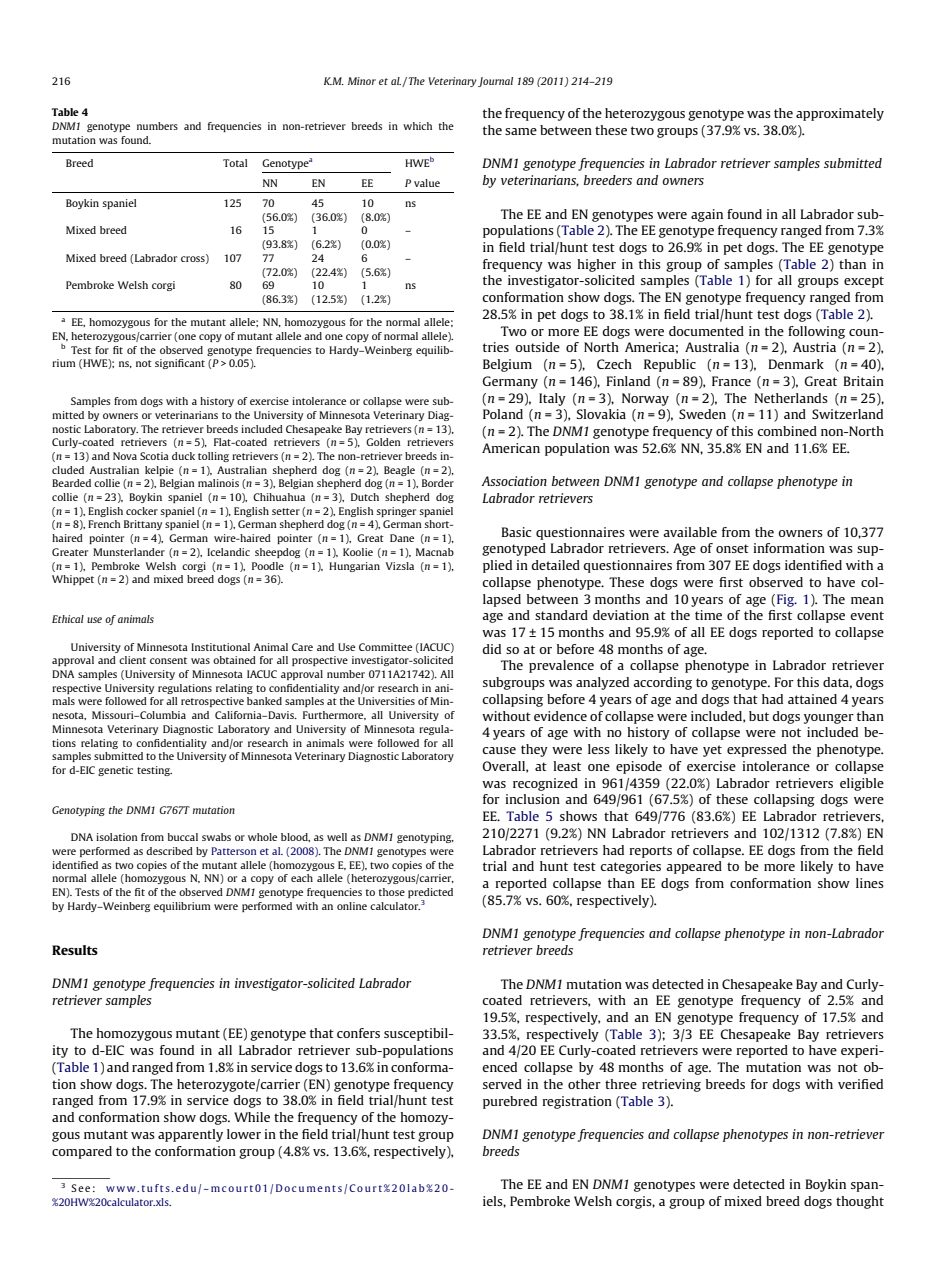 This document has width=952, height=1270. What do you see at coordinates (190, 1135) in the document?
I see `apparently` at bounding box center [190, 1135].
